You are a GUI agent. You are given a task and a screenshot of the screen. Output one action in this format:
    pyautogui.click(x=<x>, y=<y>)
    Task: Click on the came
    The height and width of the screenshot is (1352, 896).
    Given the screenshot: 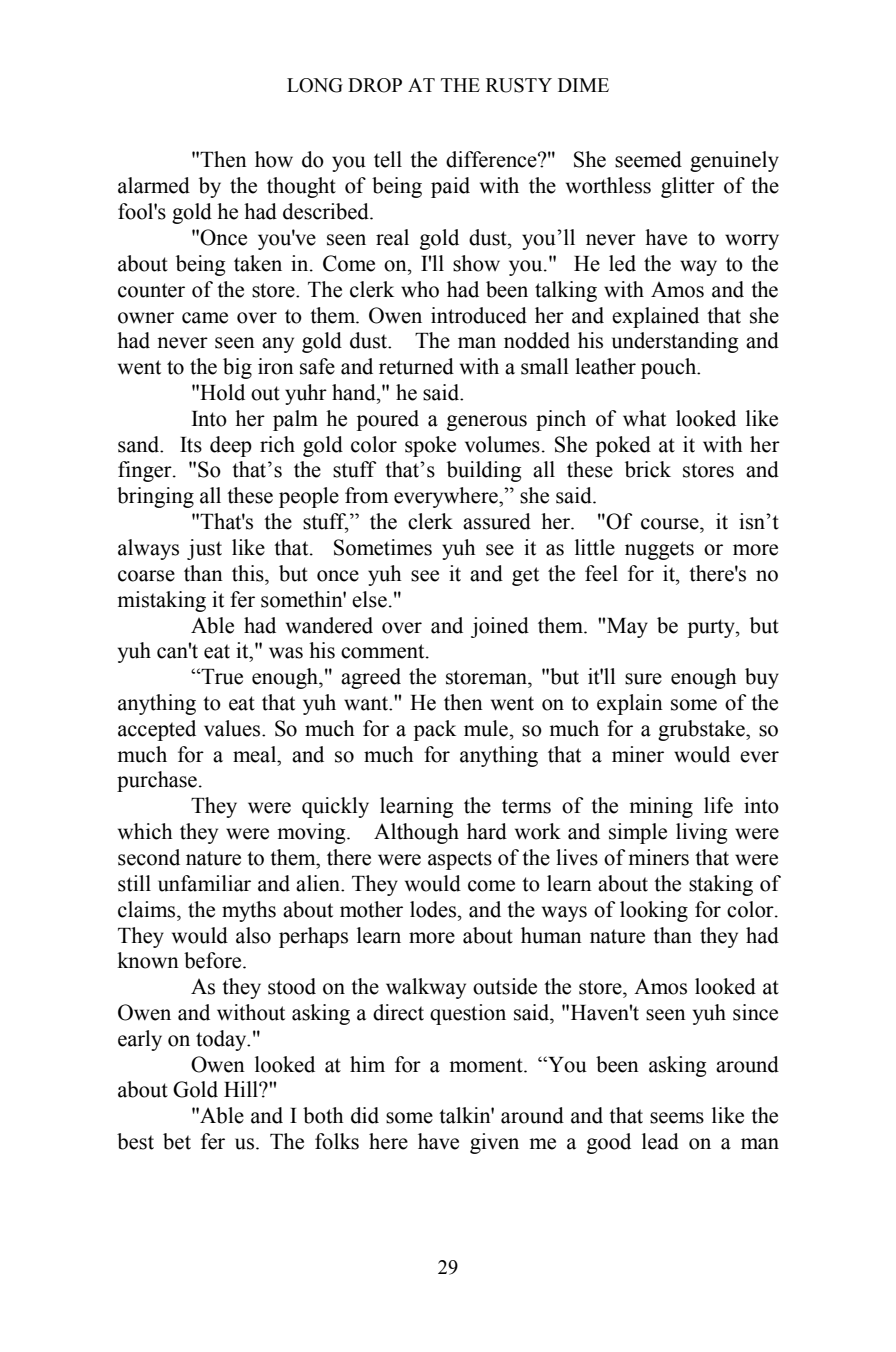 What is the action you would take?
    pyautogui.click(x=205, y=318)
